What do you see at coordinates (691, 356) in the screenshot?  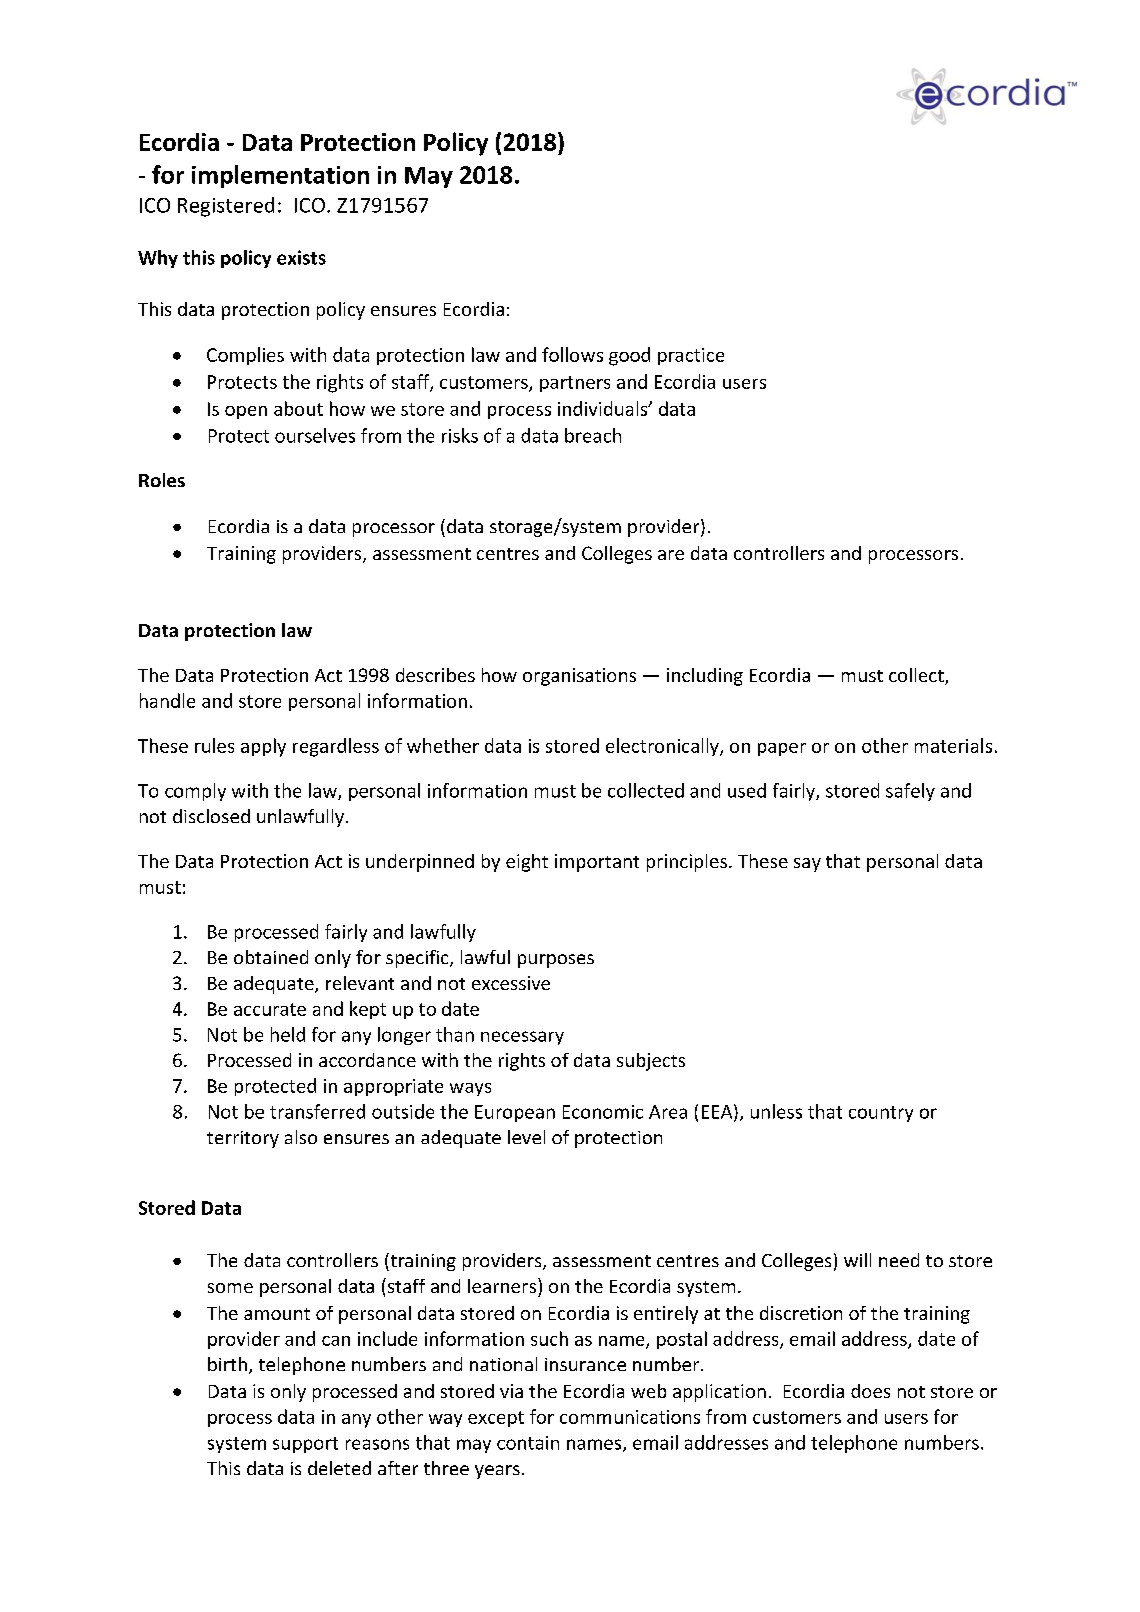 I see `practice` at bounding box center [691, 356].
